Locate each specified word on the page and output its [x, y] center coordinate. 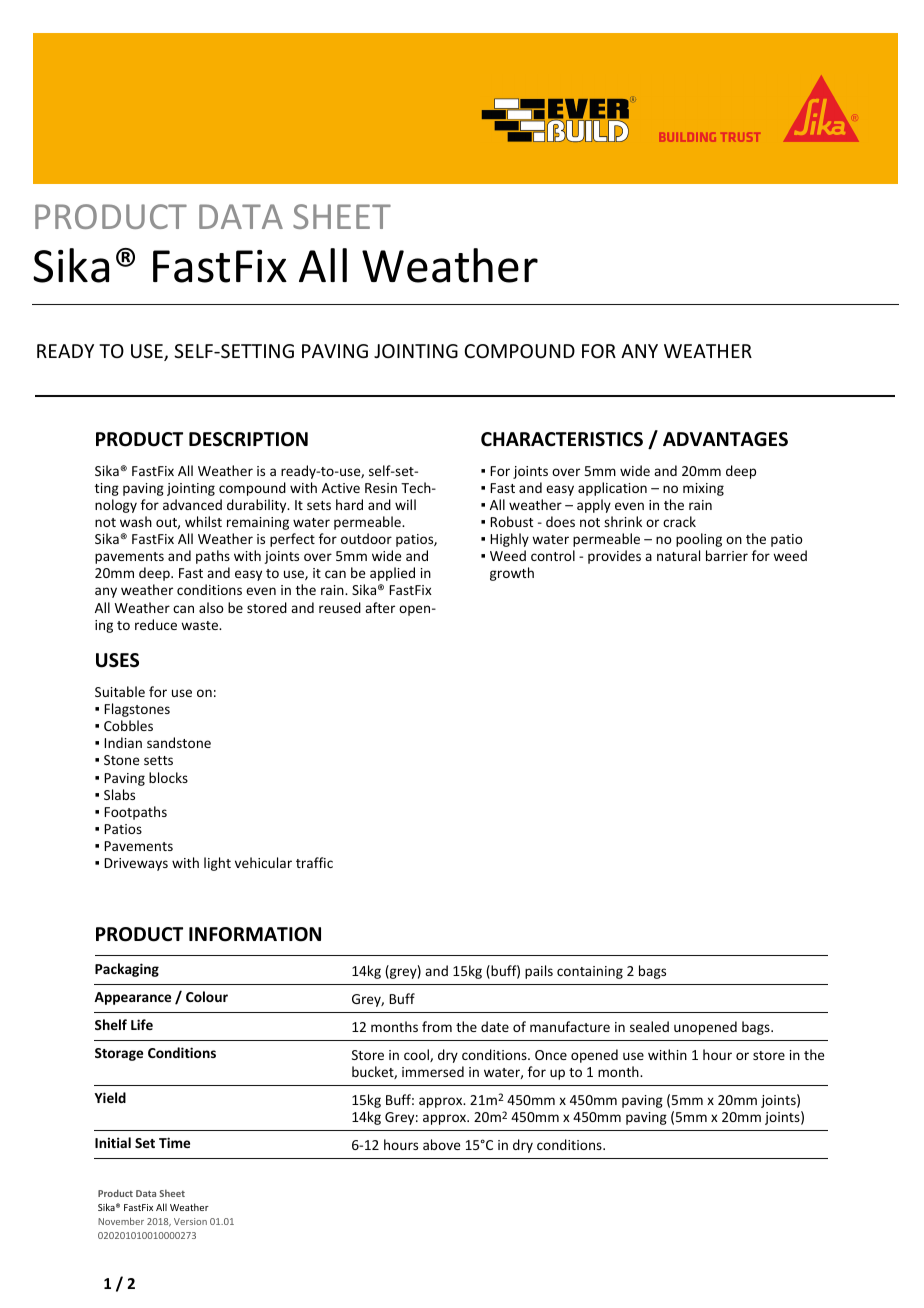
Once [551, 1055]
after [380, 607]
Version [190, 1221]
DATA [241, 216]
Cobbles [128, 725]
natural [678, 555]
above [441, 1144]
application [612, 489]
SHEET [342, 216]
